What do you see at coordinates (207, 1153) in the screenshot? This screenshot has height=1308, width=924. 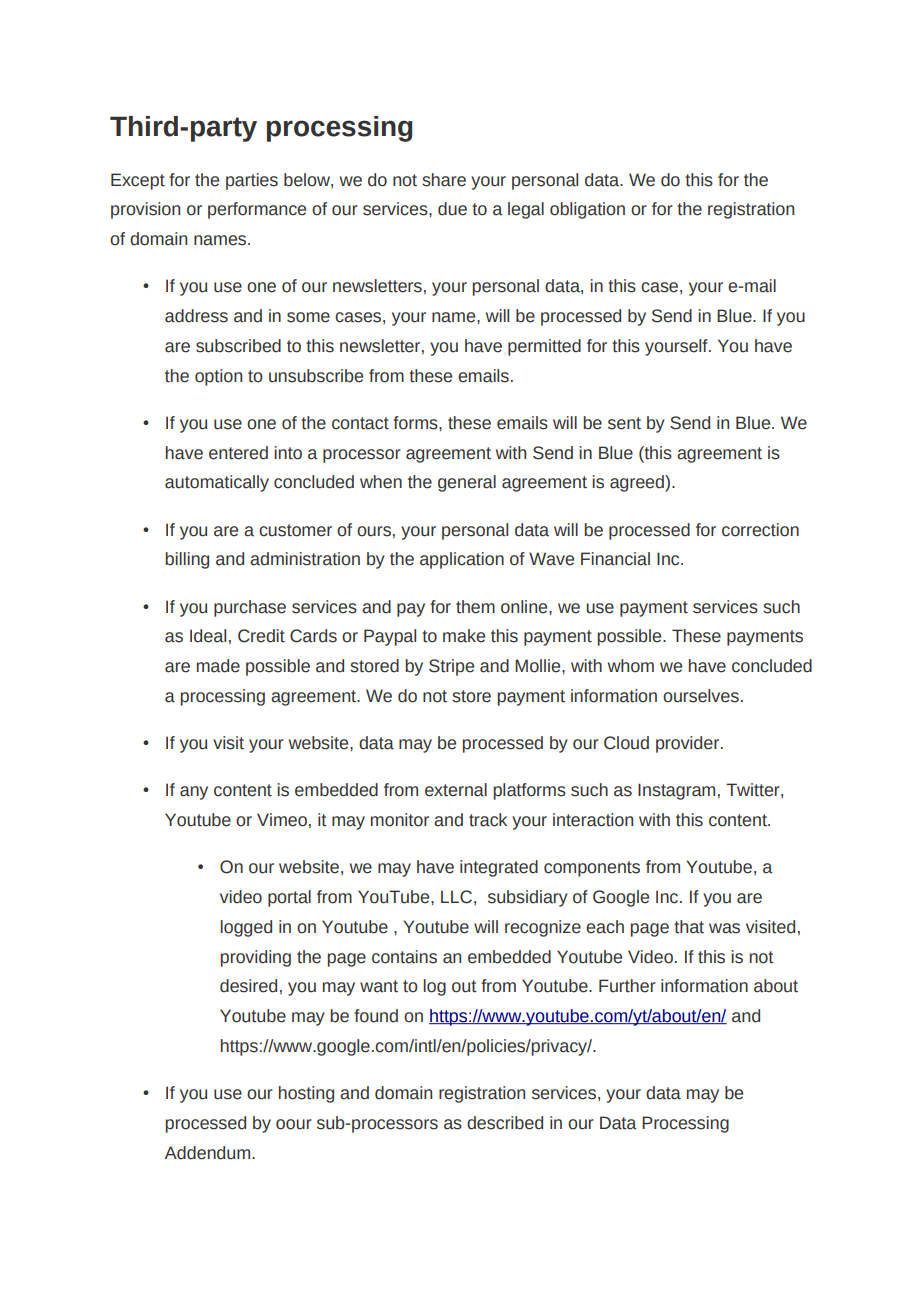 I see `Addendum` at bounding box center [207, 1153].
